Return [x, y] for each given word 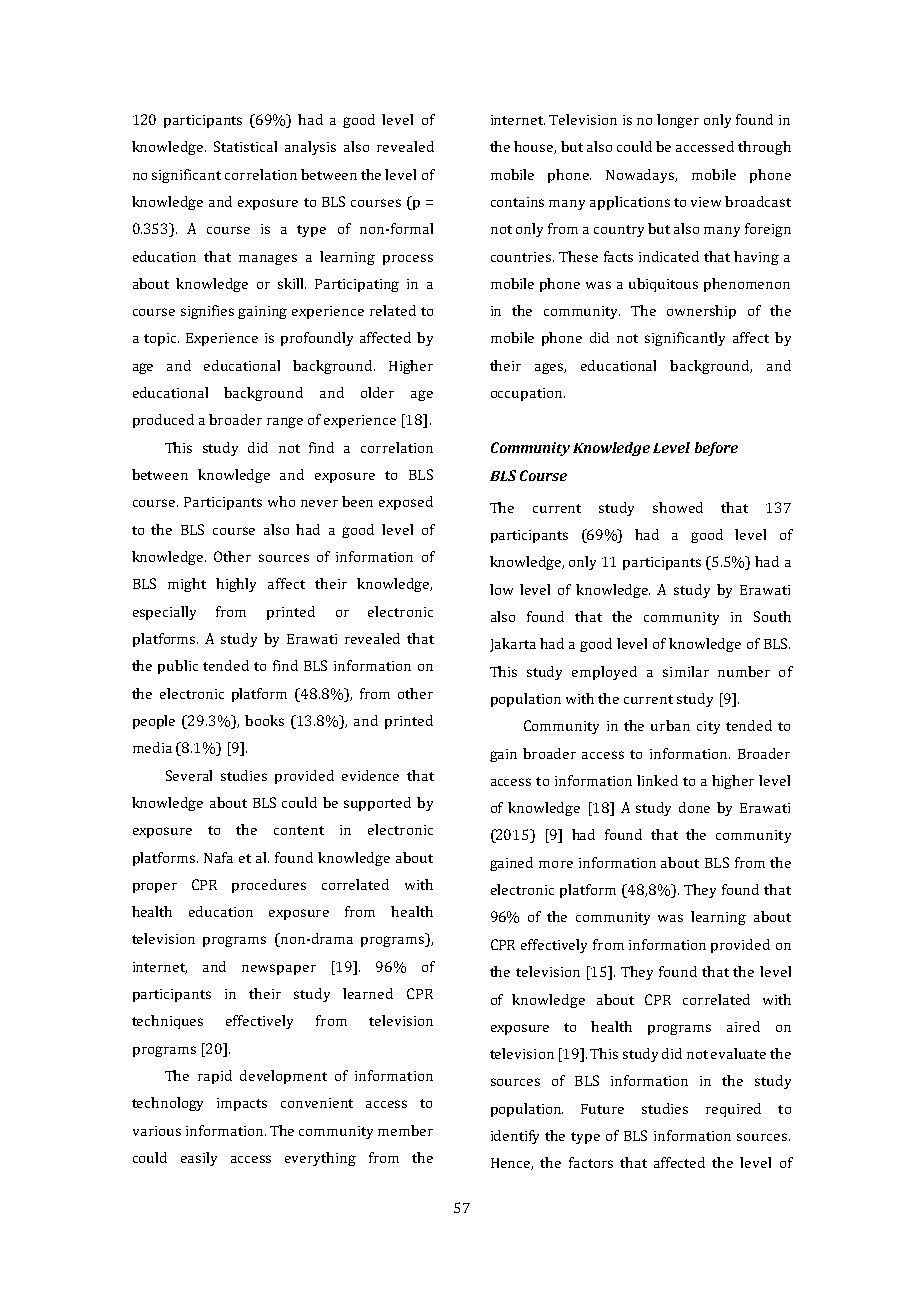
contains [517, 202]
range [285, 422]
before [716, 449]
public [178, 667]
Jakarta [513, 645]
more [556, 864]
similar [686, 671]
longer [678, 121]
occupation [528, 394]
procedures [269, 886]
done [694, 807]
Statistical [245, 146]
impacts [242, 1104]
